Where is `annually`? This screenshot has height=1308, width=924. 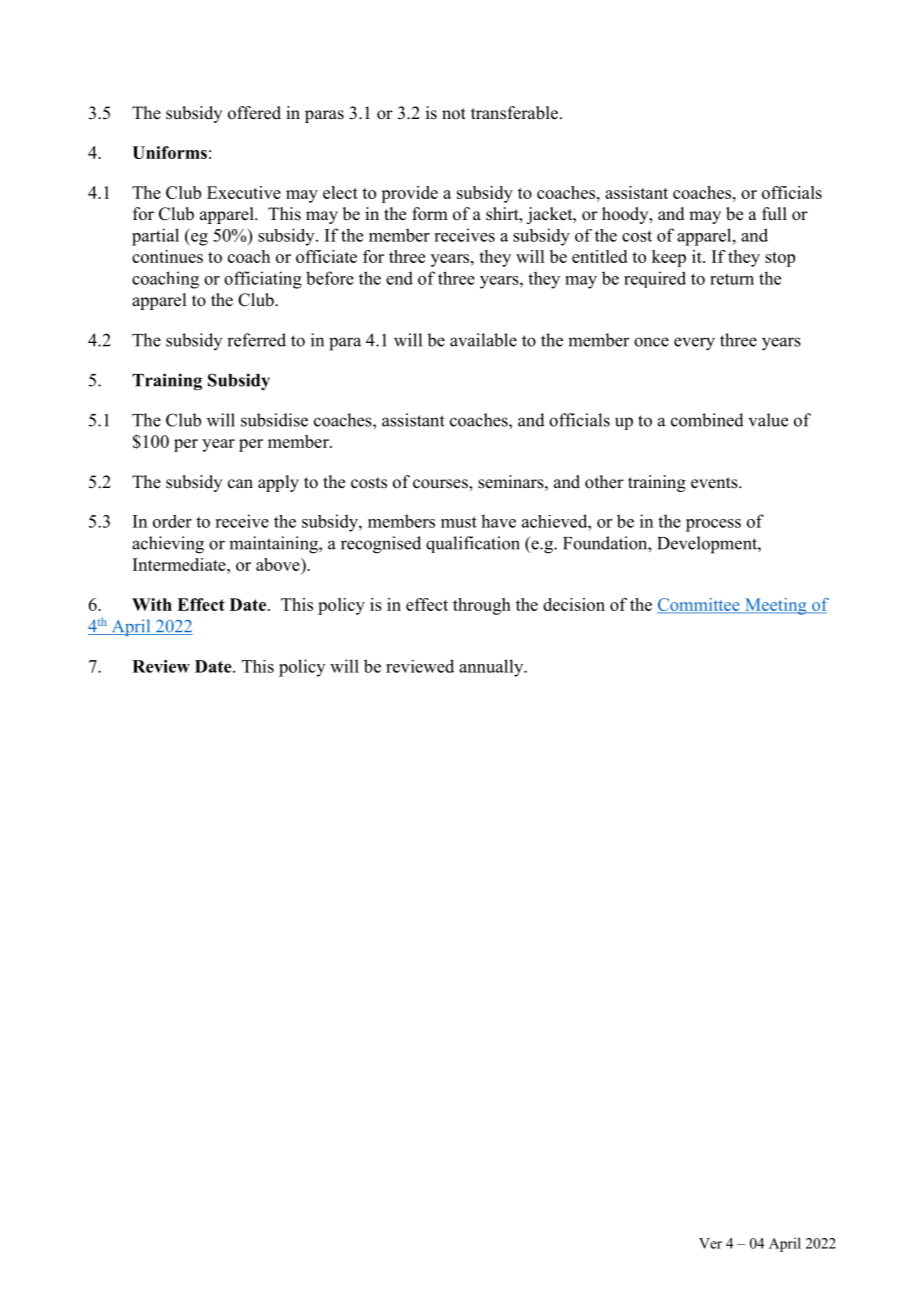 annually is located at coordinates (492, 668).
